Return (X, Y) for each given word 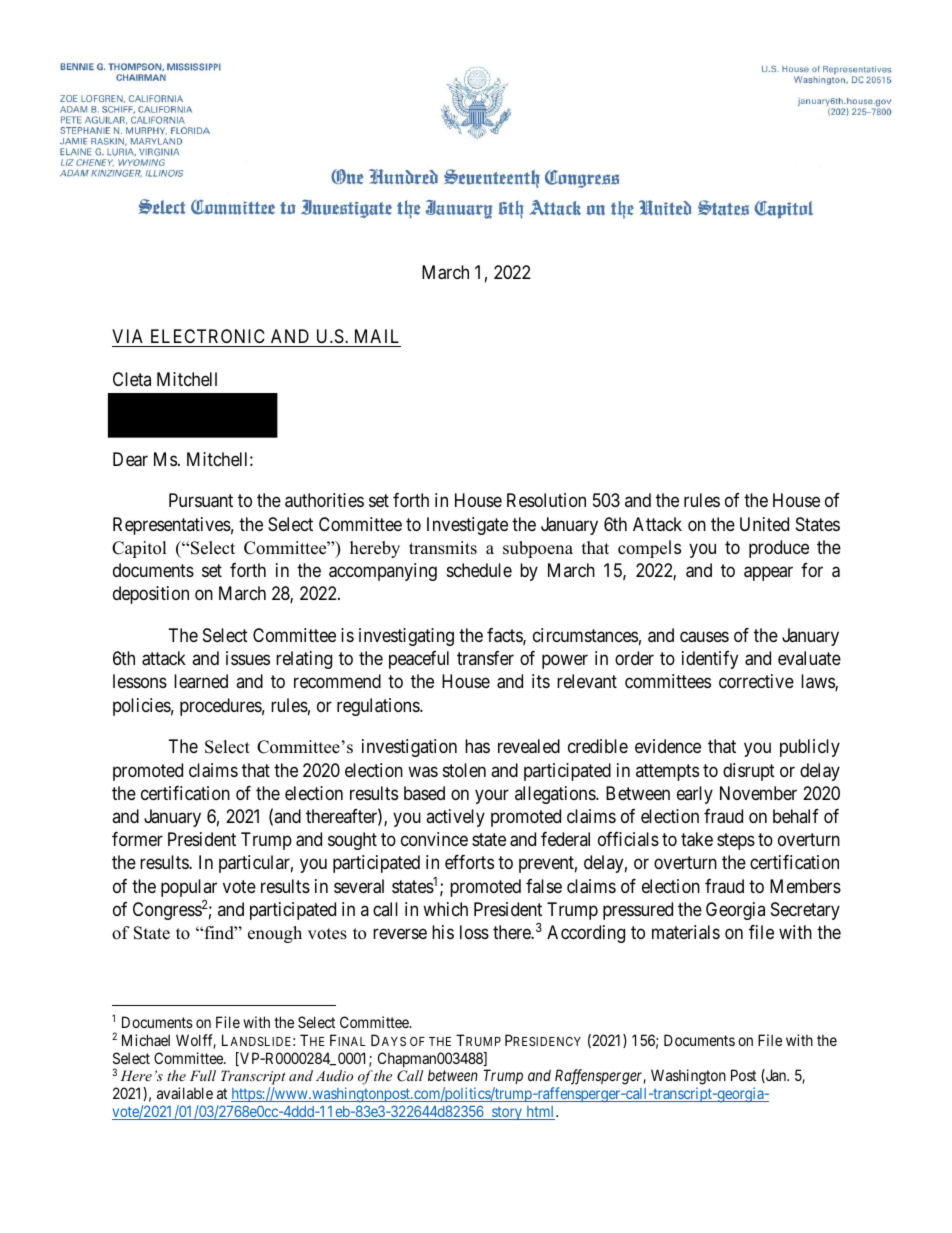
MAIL (377, 336)
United (764, 524)
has (477, 746)
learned (201, 681)
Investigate (467, 526)
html (540, 1113)
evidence (668, 746)
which (445, 909)
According (586, 934)
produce (779, 549)
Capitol (139, 549)
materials (686, 932)
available (185, 1093)
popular (189, 888)
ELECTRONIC (208, 336)
